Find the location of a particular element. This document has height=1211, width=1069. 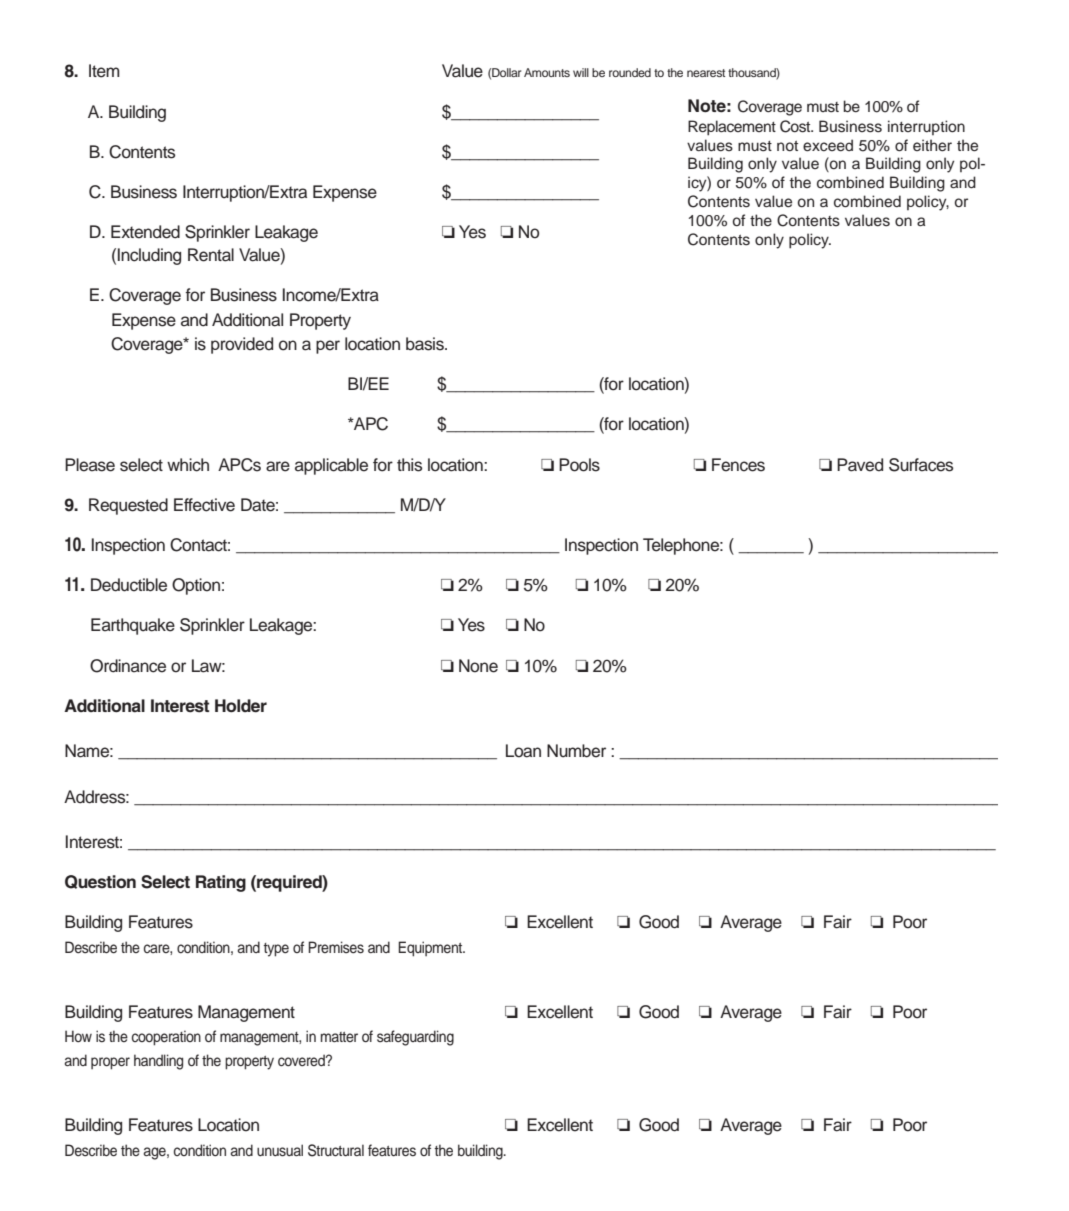

Amounts is located at coordinates (547, 72).
